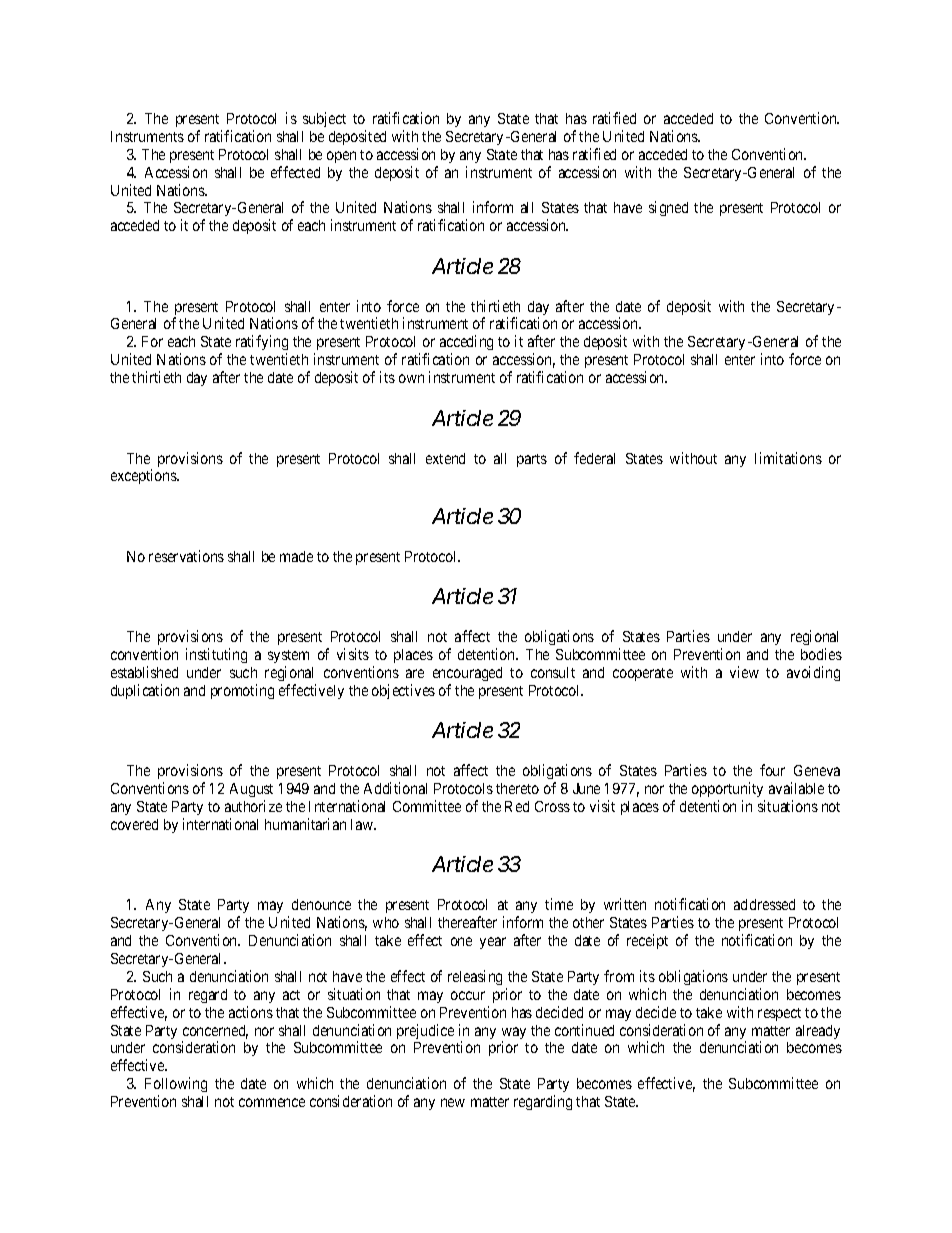 The height and width of the screenshot is (1233, 952). What do you see at coordinates (517, 788) in the screenshot?
I see `thereto` at bounding box center [517, 788].
